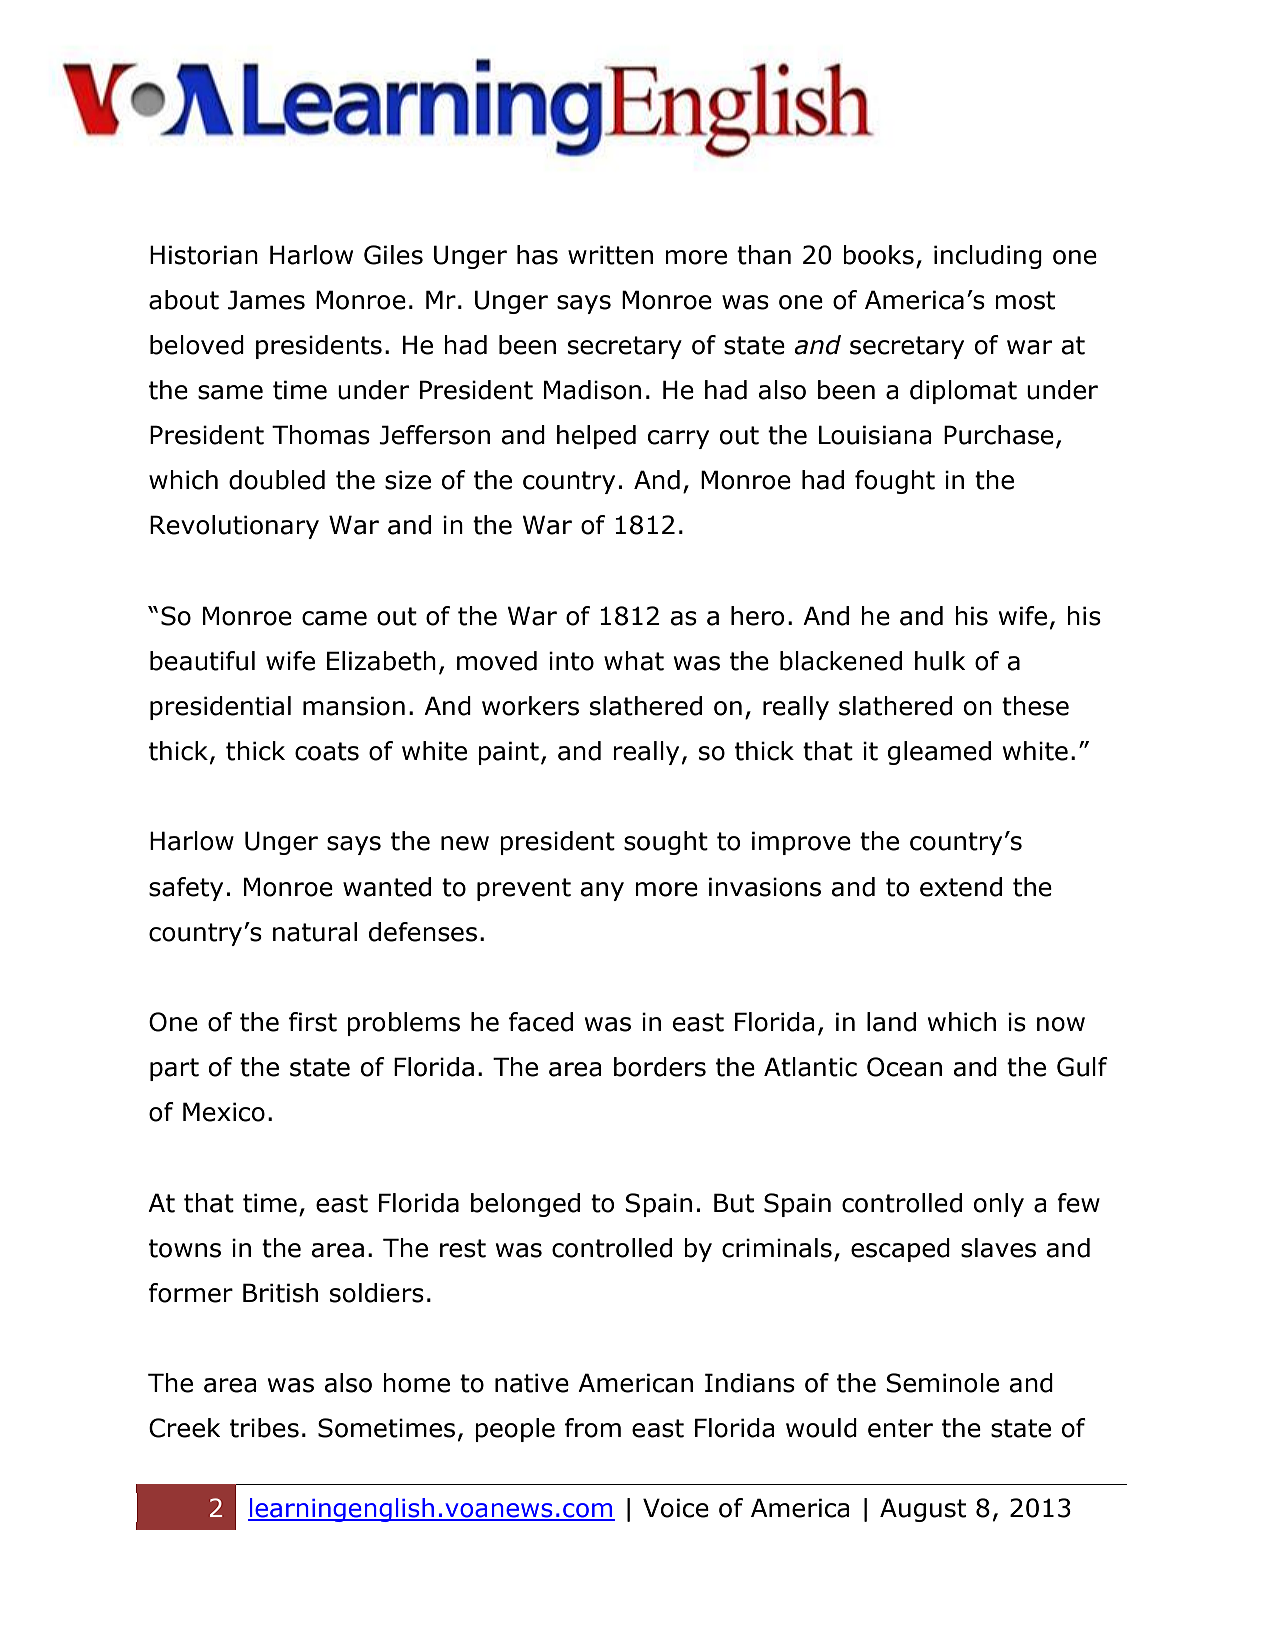  I want to click on written, so click(610, 255).
